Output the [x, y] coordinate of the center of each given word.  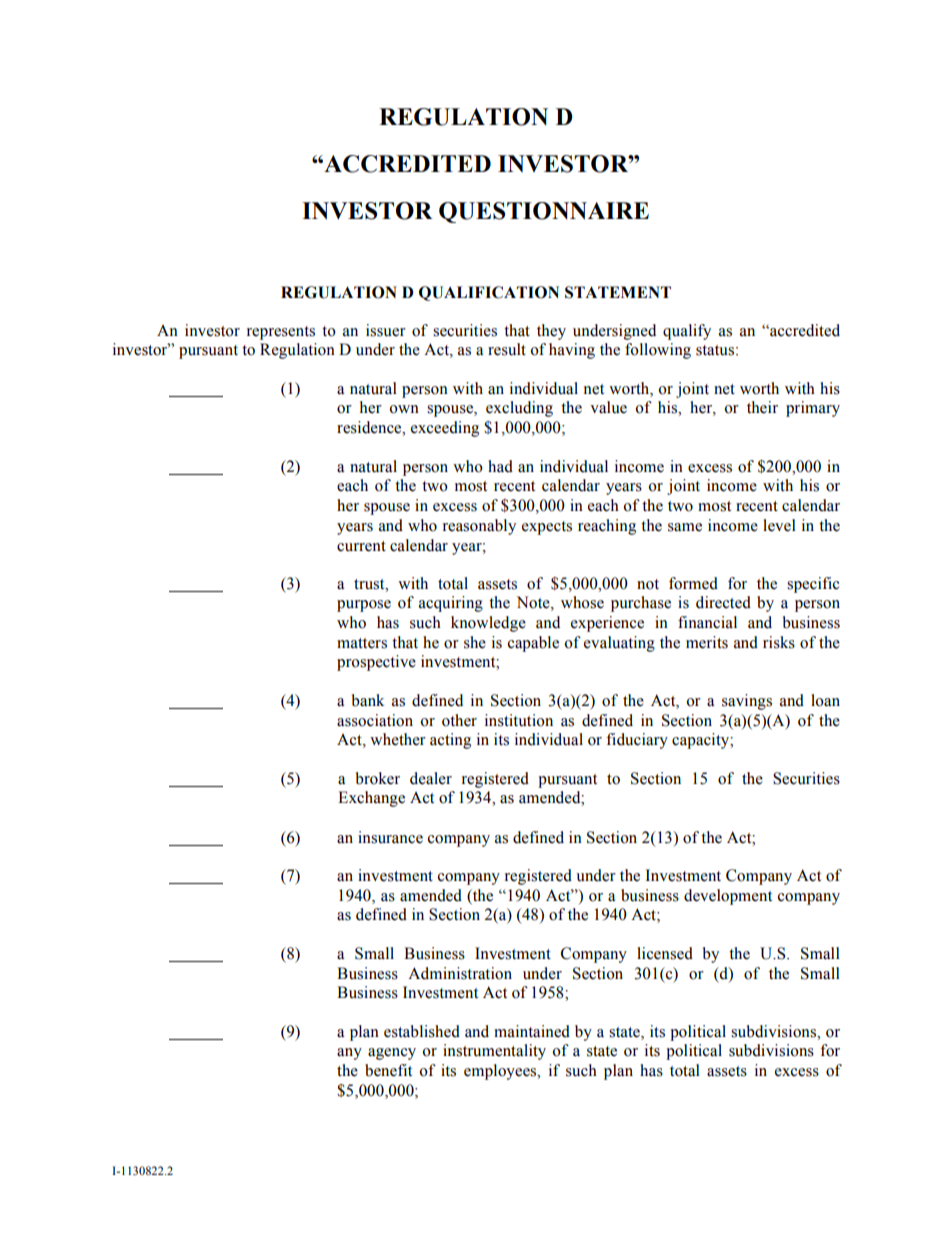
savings [747, 702]
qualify [687, 332]
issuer [386, 330]
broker [378, 778]
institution [519, 720]
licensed [665, 953]
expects [547, 528]
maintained [532, 1031]
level [779, 525]
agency [392, 1054]
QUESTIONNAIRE [544, 212]
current [361, 546]
